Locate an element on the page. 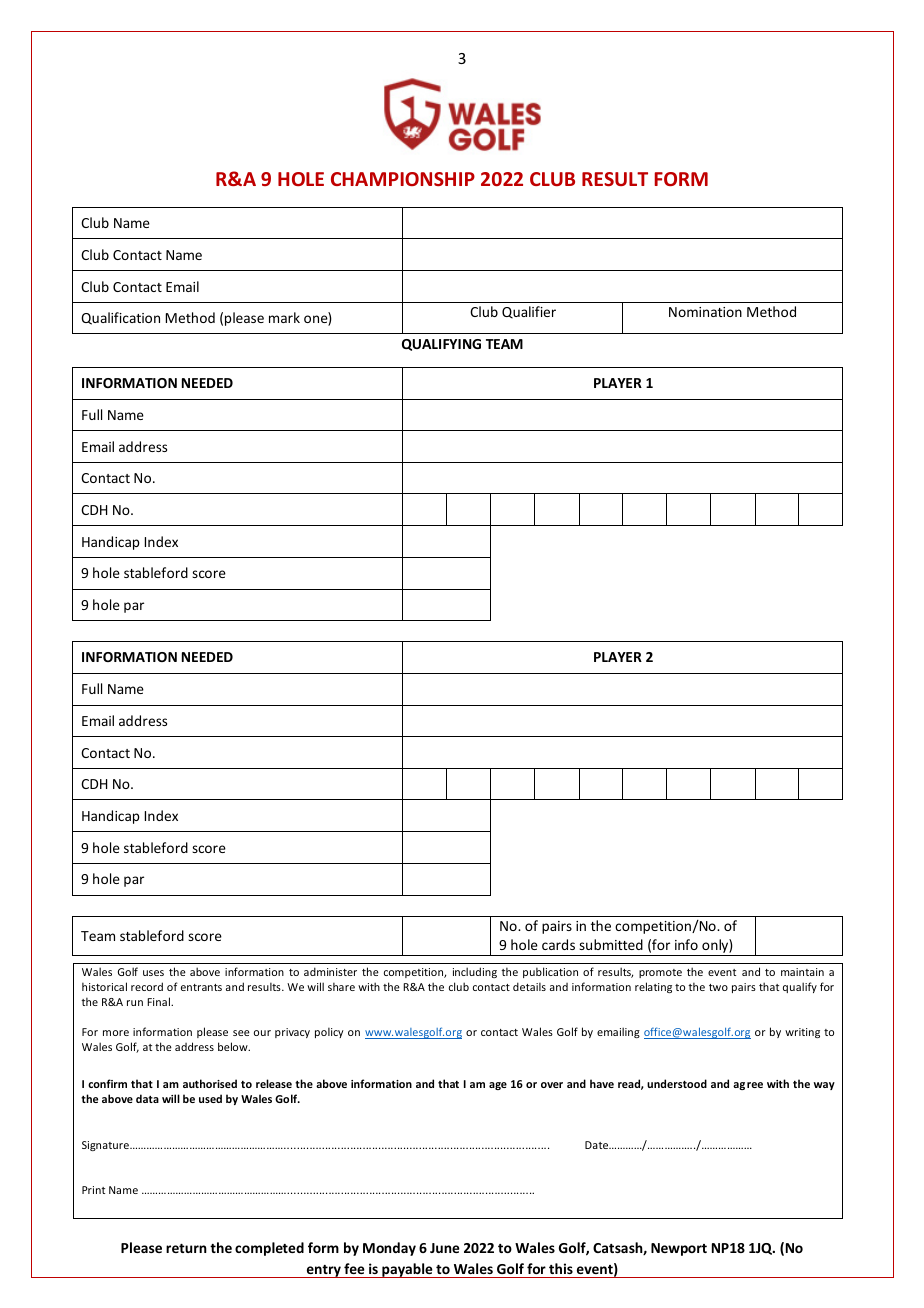 The height and width of the image is (1308, 924). June is located at coordinates (445, 1248).
